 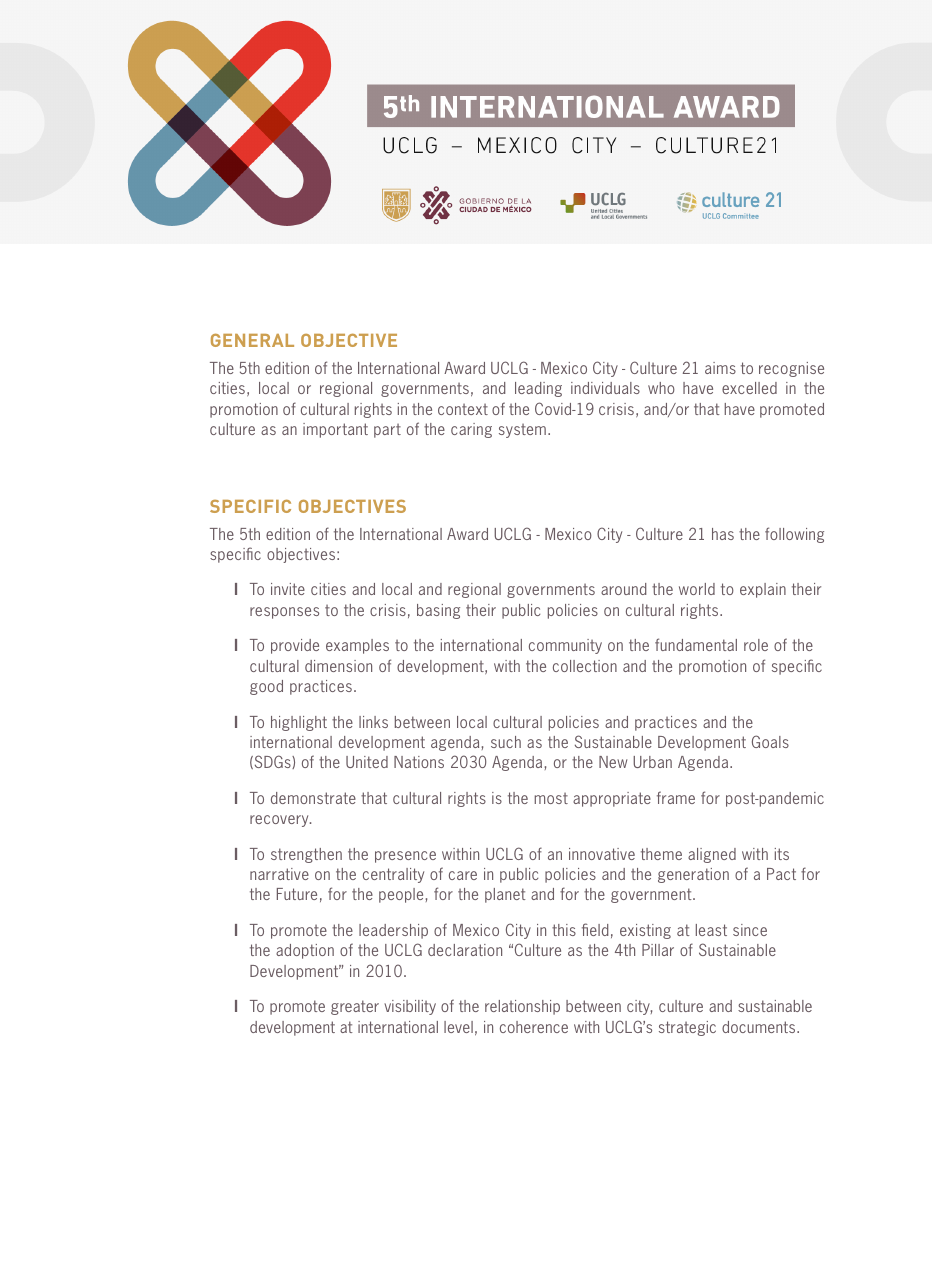 What do you see at coordinates (756, 645) in the screenshot?
I see `role` at bounding box center [756, 645].
